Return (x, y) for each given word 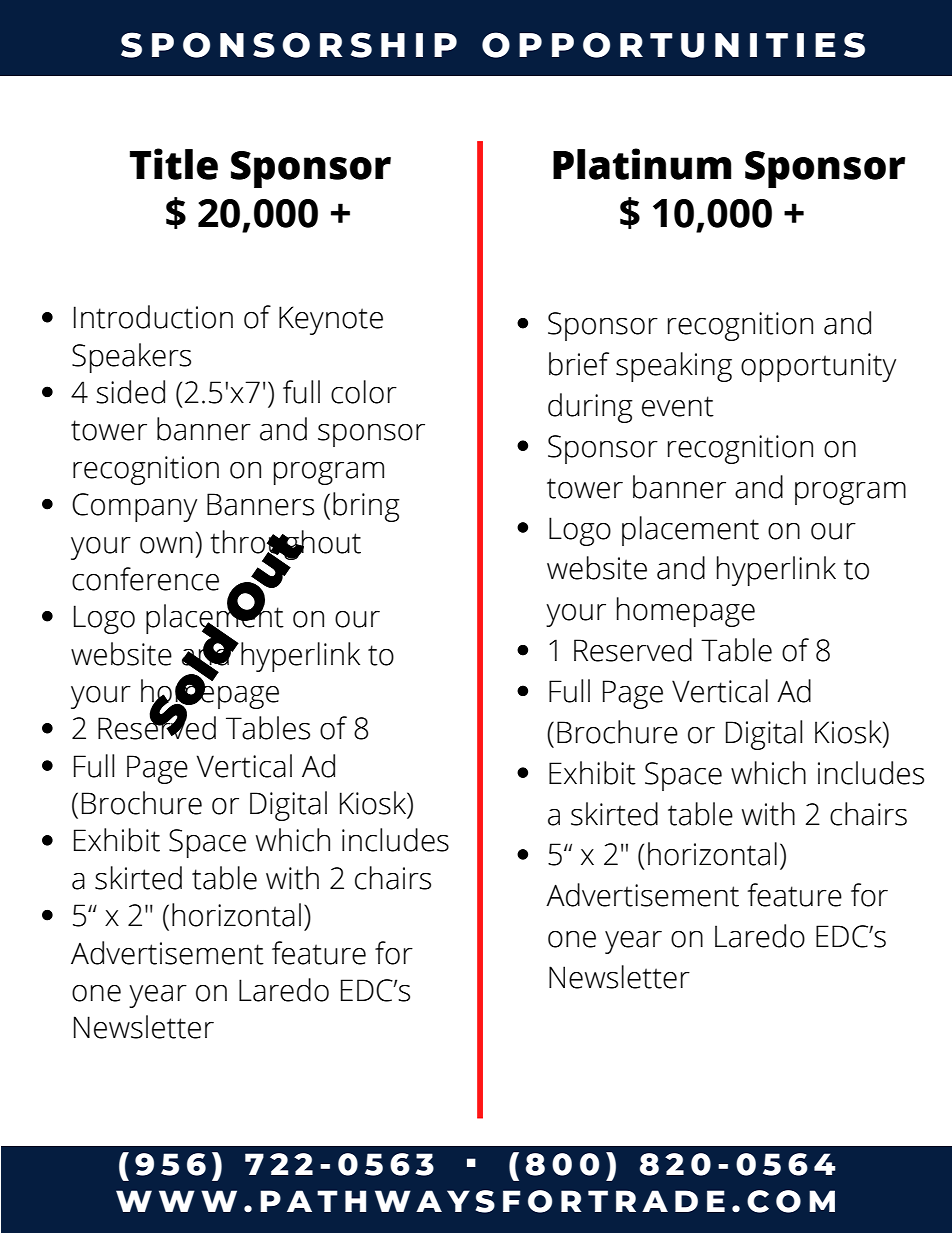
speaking (674, 367)
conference (145, 579)
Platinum (642, 164)
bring (366, 507)
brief (579, 364)
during (590, 408)
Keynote (331, 320)
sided (130, 392)
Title (174, 164)
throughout (285, 546)
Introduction (153, 317)
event (678, 406)
